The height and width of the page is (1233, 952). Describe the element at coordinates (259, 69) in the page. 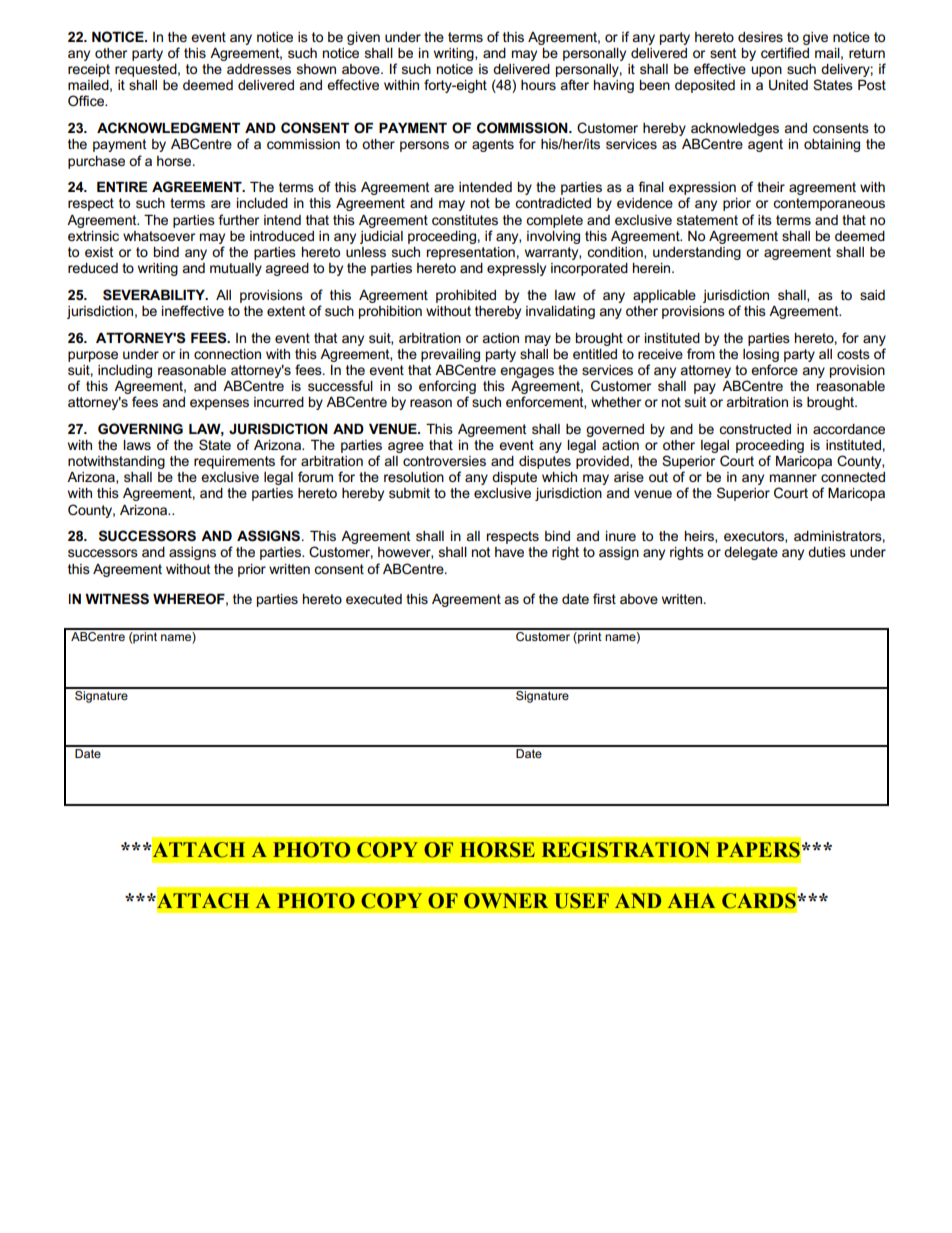

I see `addresses` at that location.
